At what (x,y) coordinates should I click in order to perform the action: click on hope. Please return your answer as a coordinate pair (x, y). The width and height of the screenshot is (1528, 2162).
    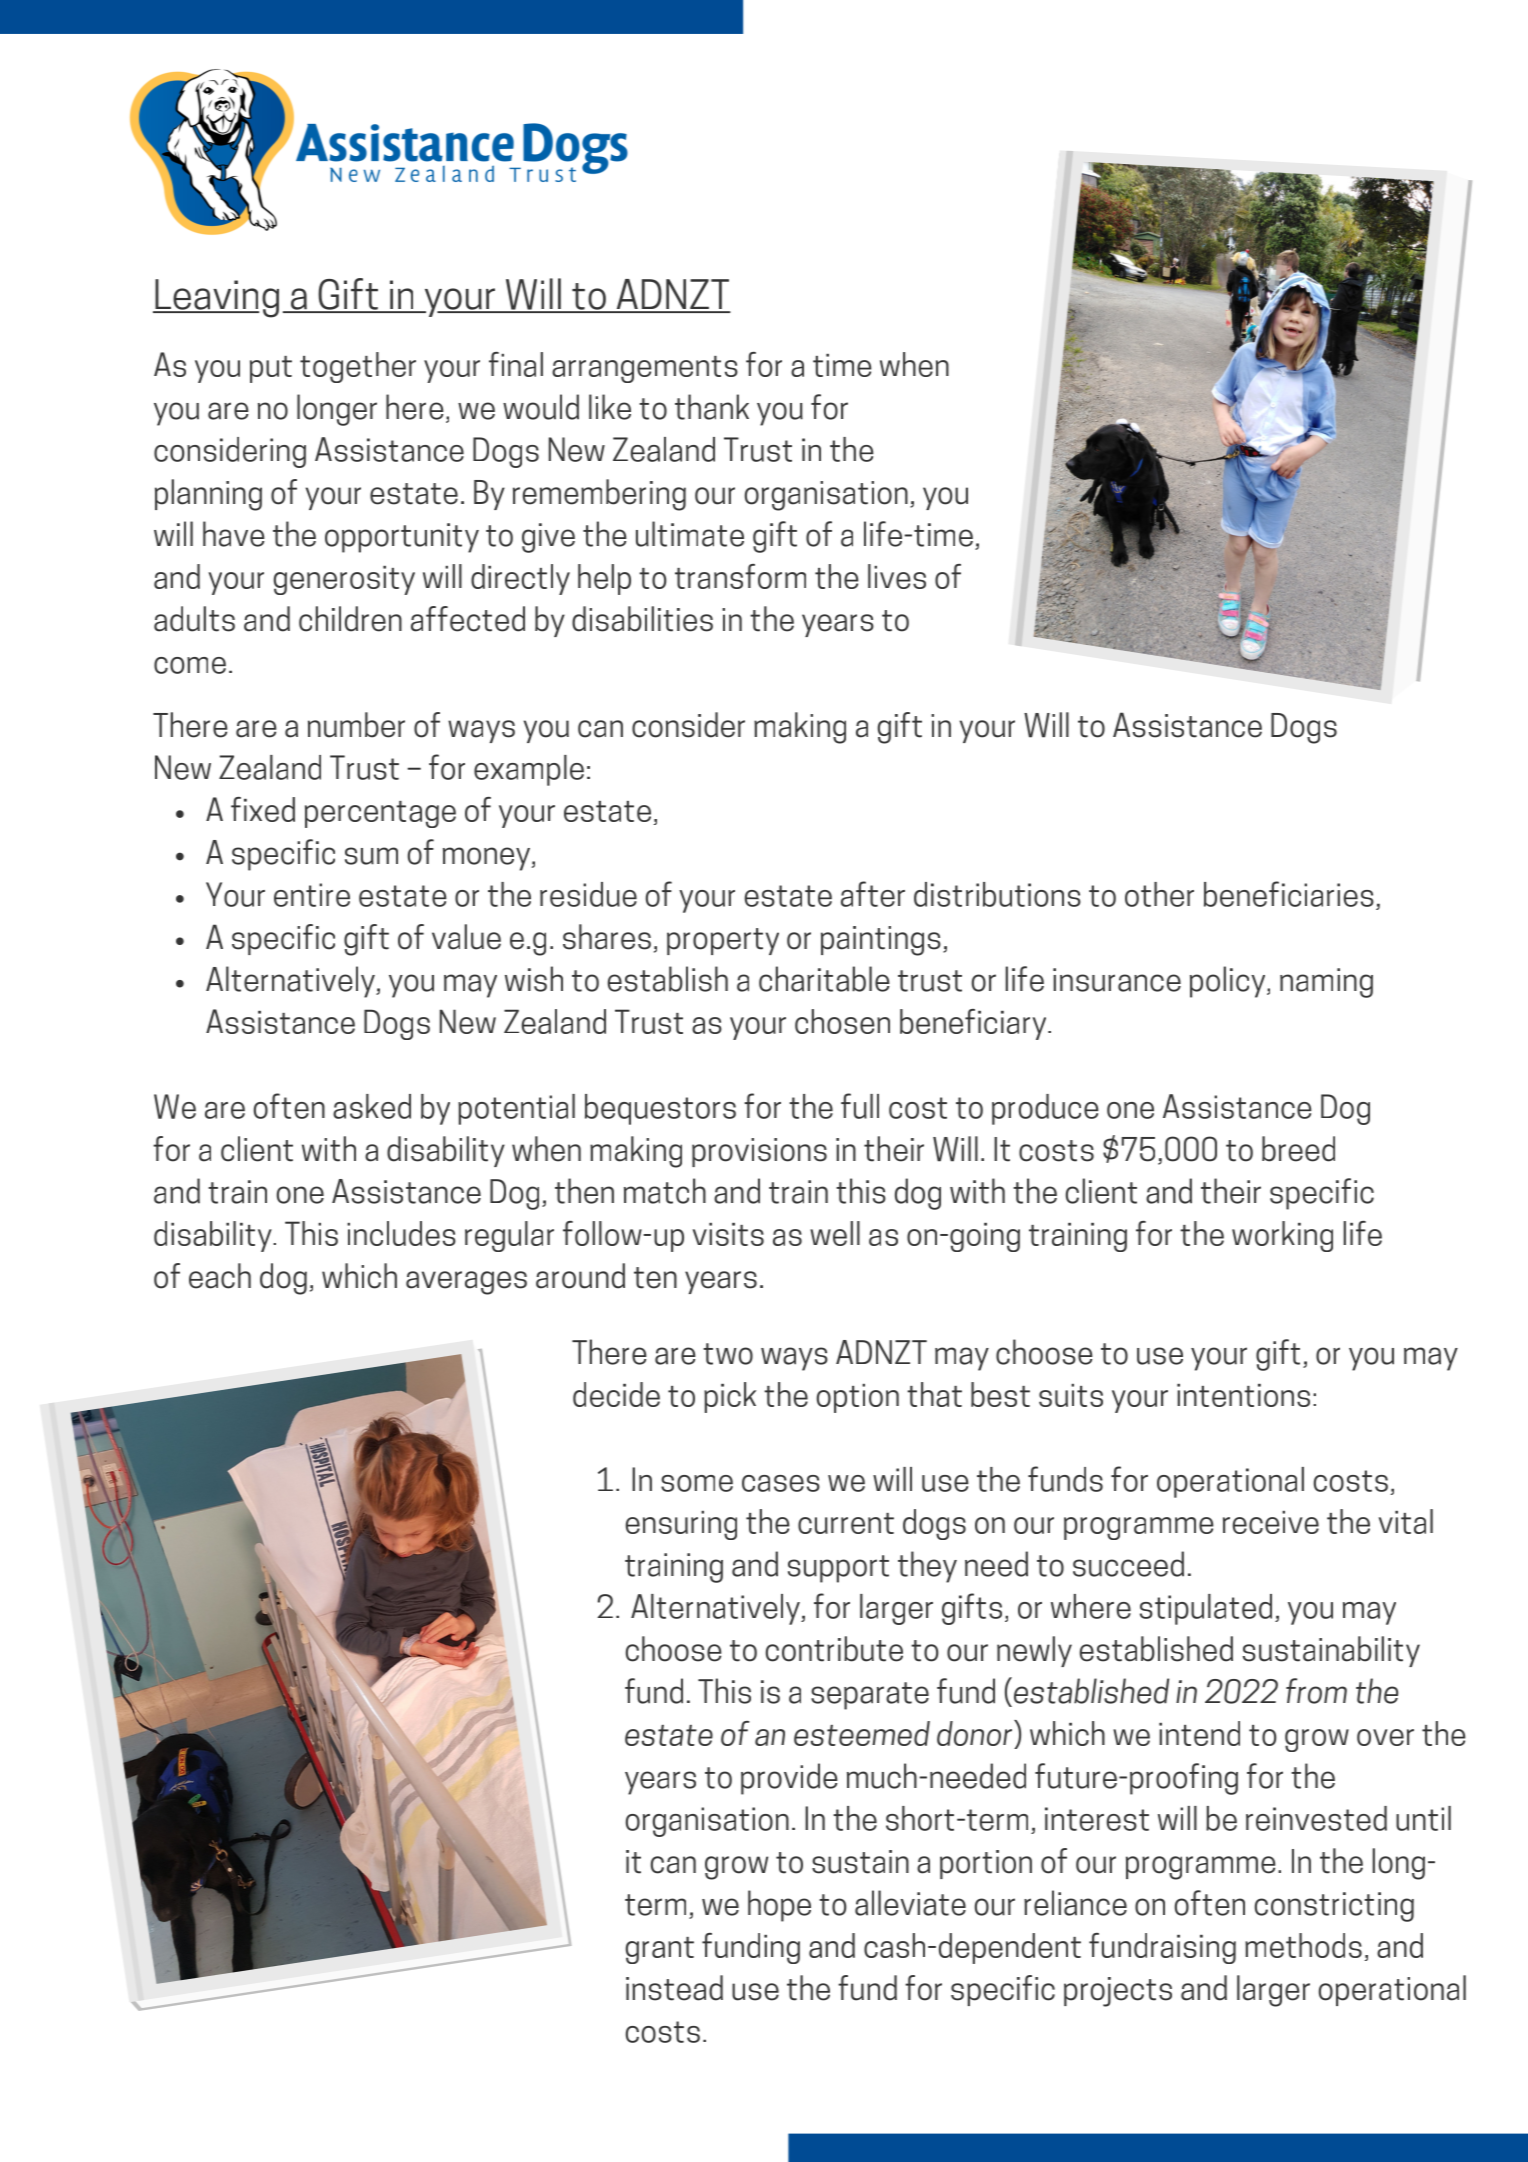
    Looking at the image, I should click on (779, 1906).
